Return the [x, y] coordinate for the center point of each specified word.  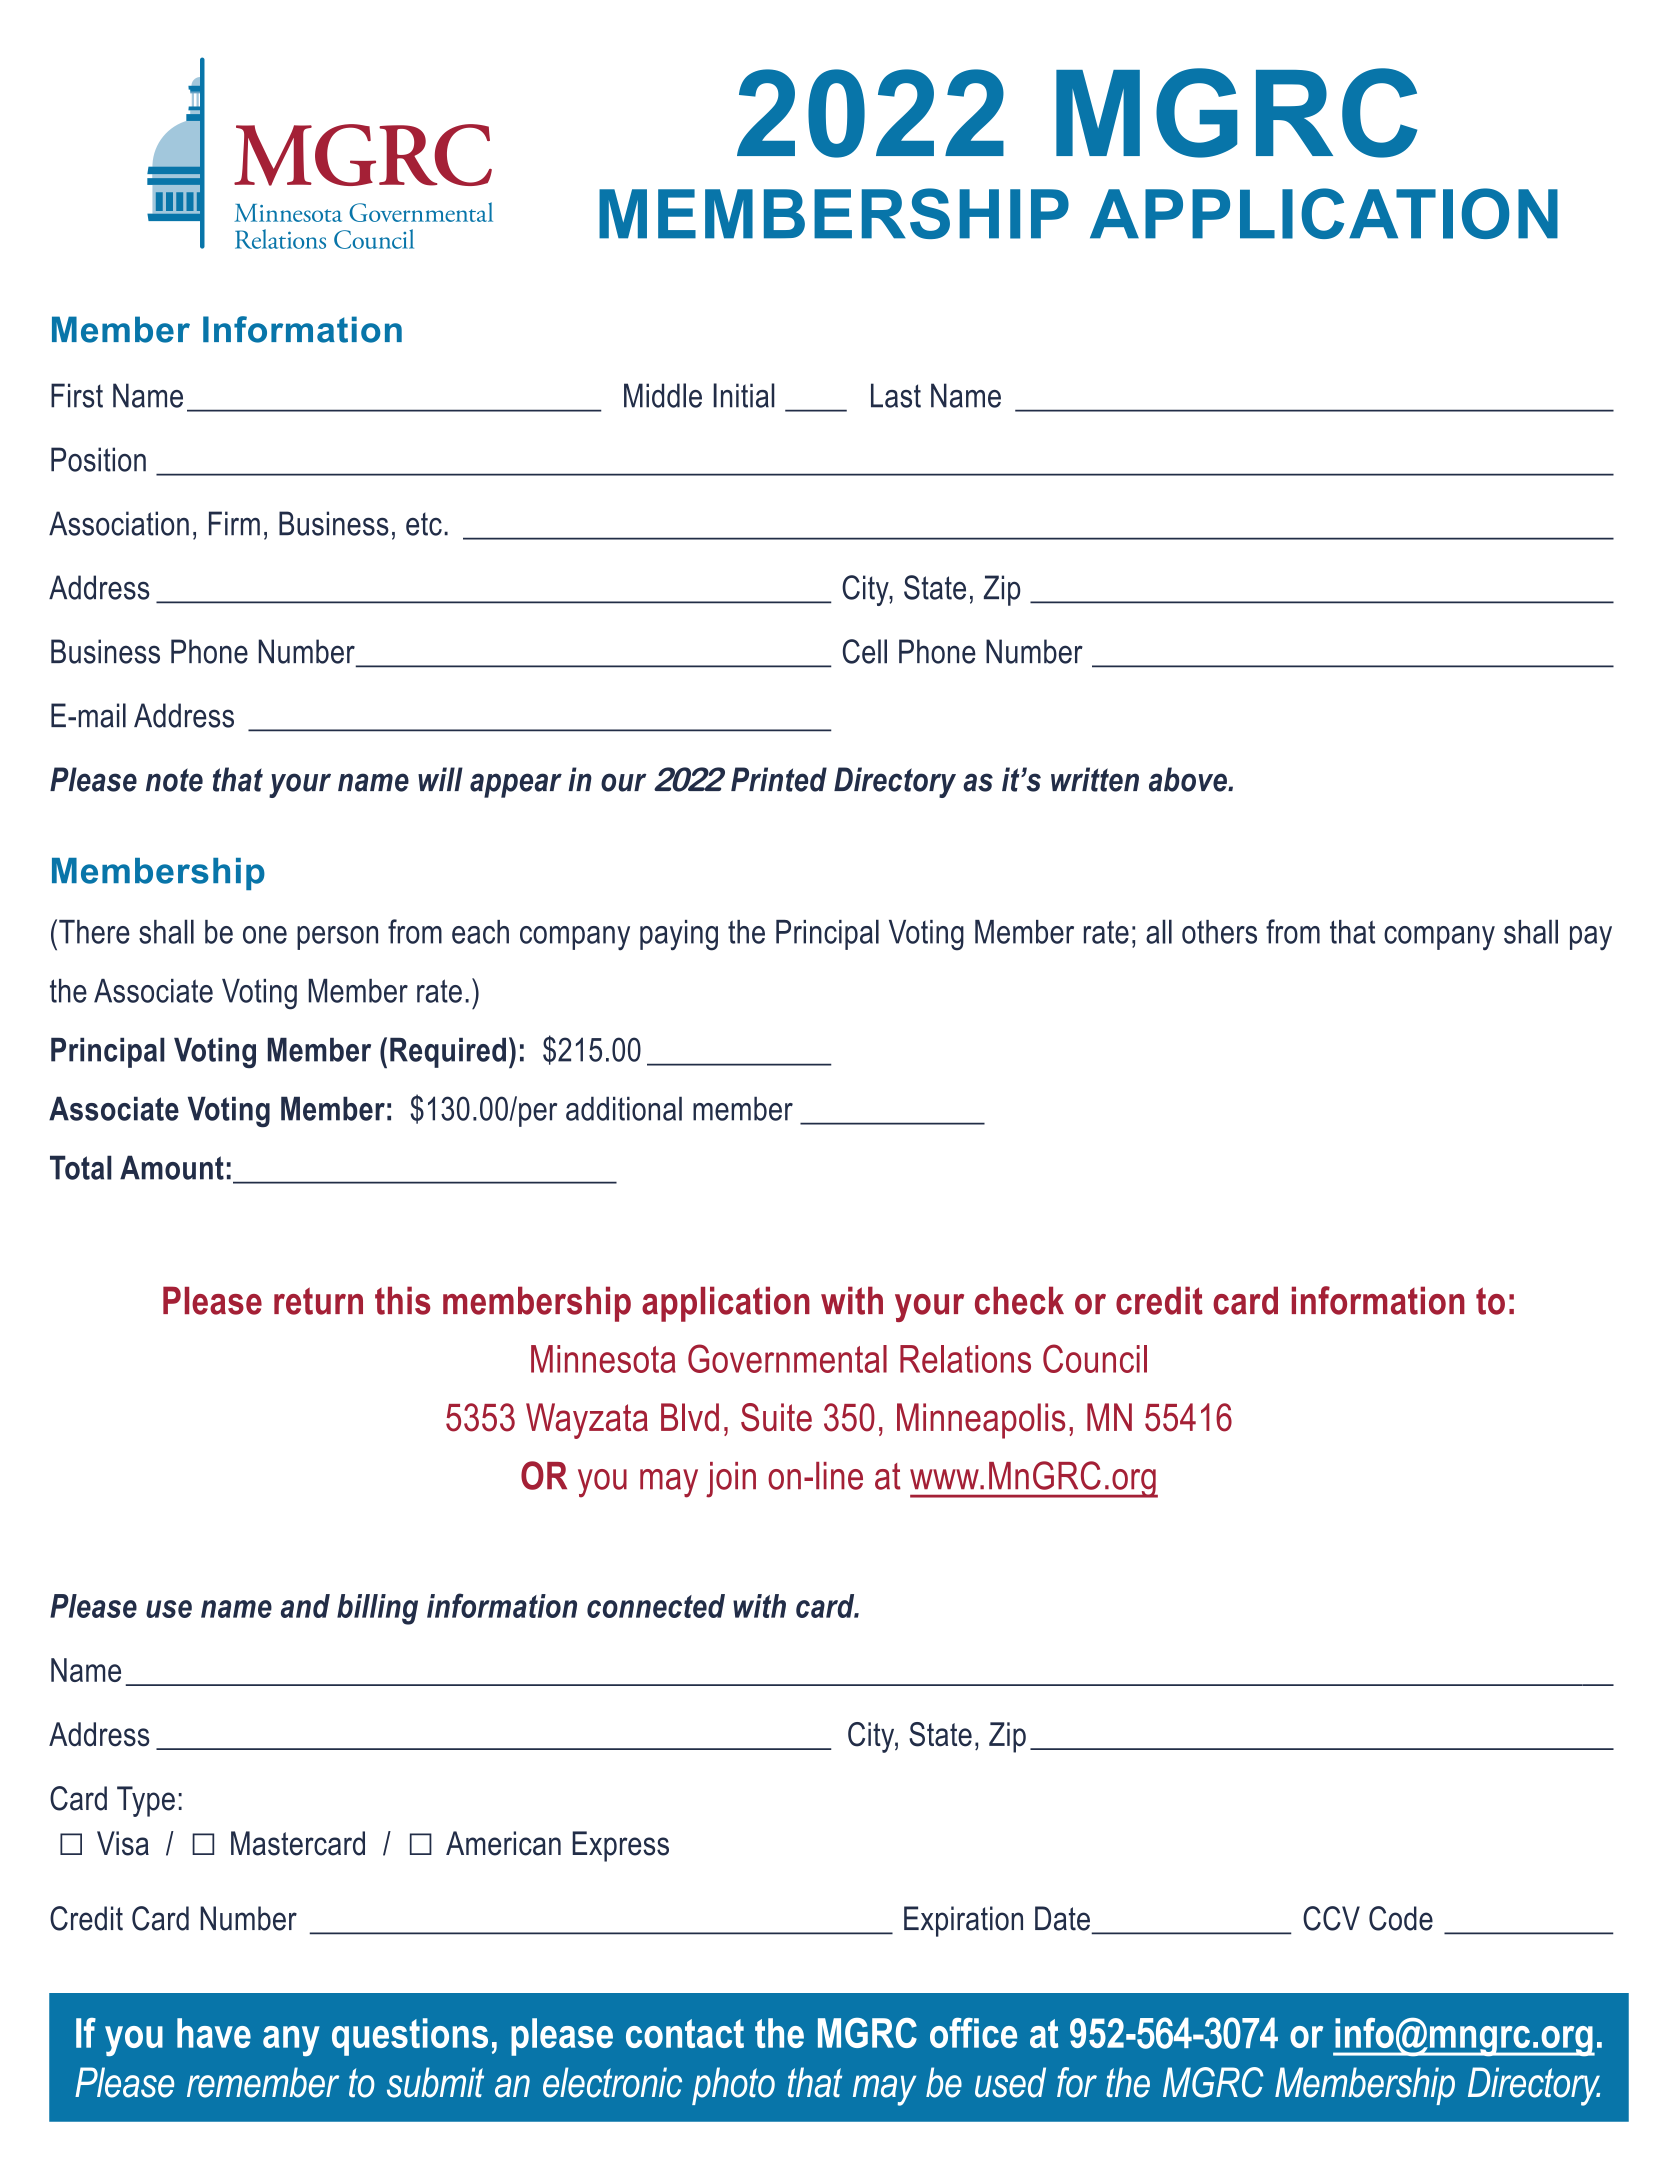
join [731, 1480]
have [214, 2033]
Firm [234, 523]
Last [896, 395]
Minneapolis [981, 1421]
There [94, 932]
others [1219, 932]
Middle [663, 395]
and [305, 1606]
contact [685, 2033]
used [1010, 2082]
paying [679, 935]
